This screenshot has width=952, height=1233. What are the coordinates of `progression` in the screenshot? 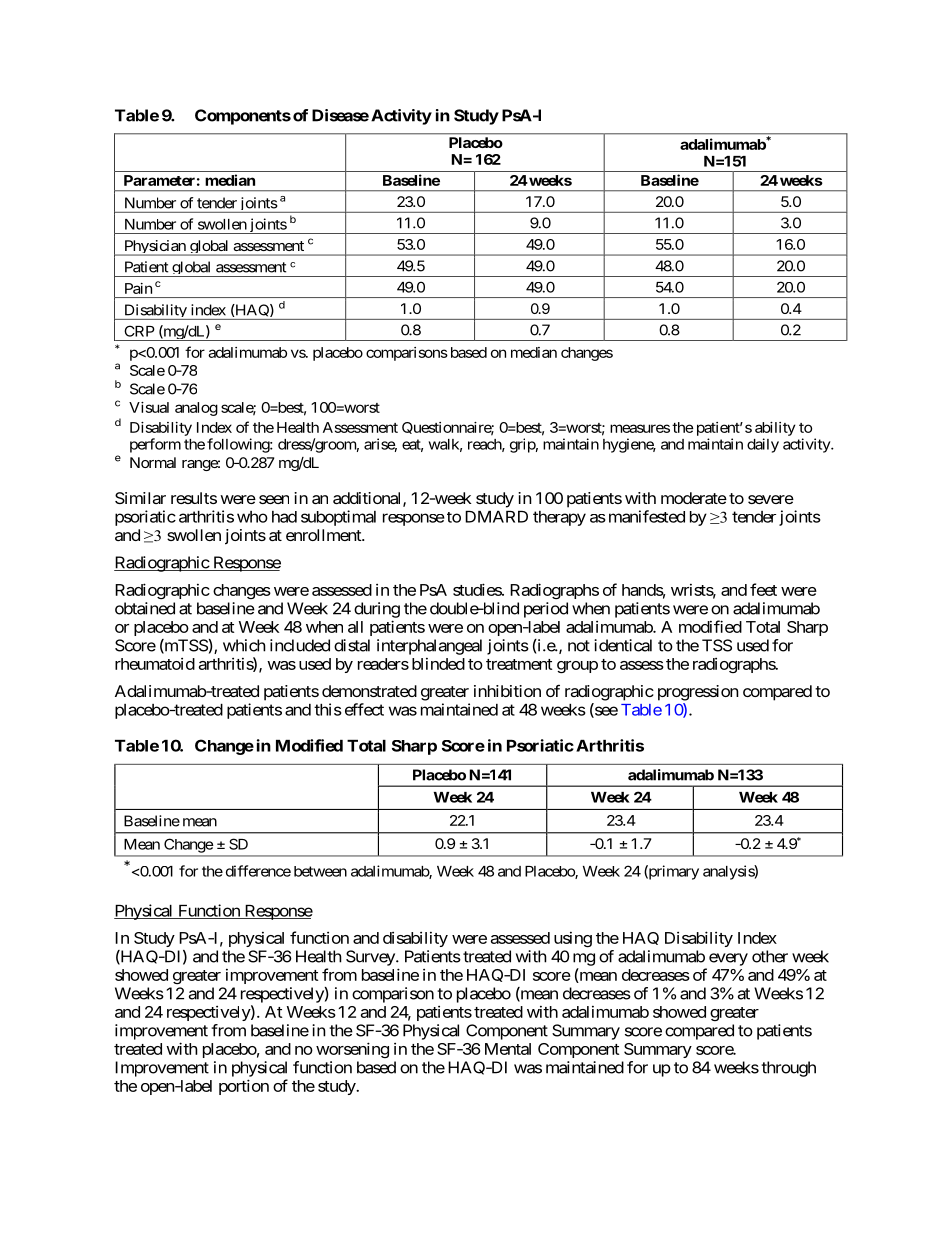 It's located at (698, 693).
